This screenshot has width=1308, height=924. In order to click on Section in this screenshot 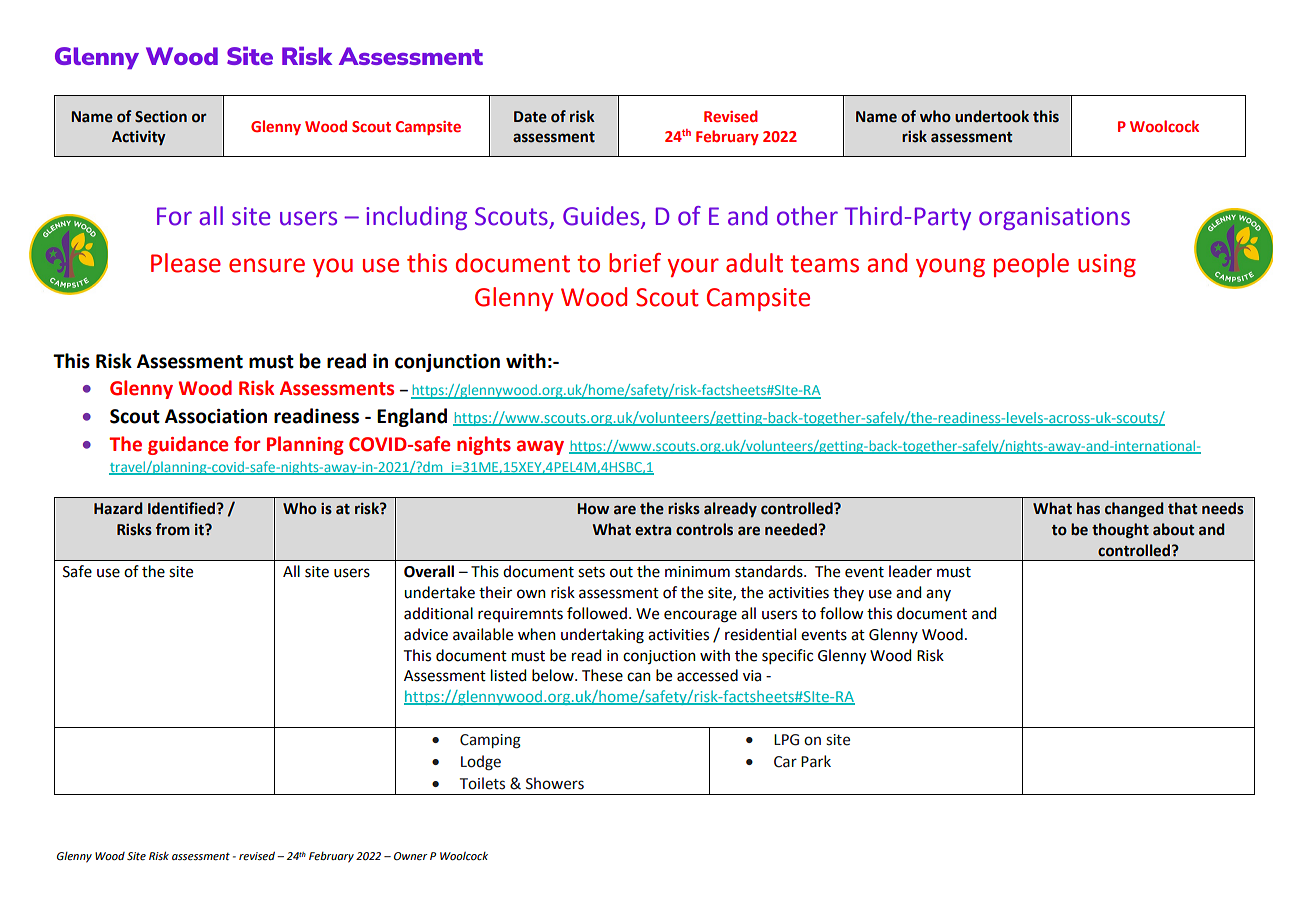, I will do `click(161, 117)`.
